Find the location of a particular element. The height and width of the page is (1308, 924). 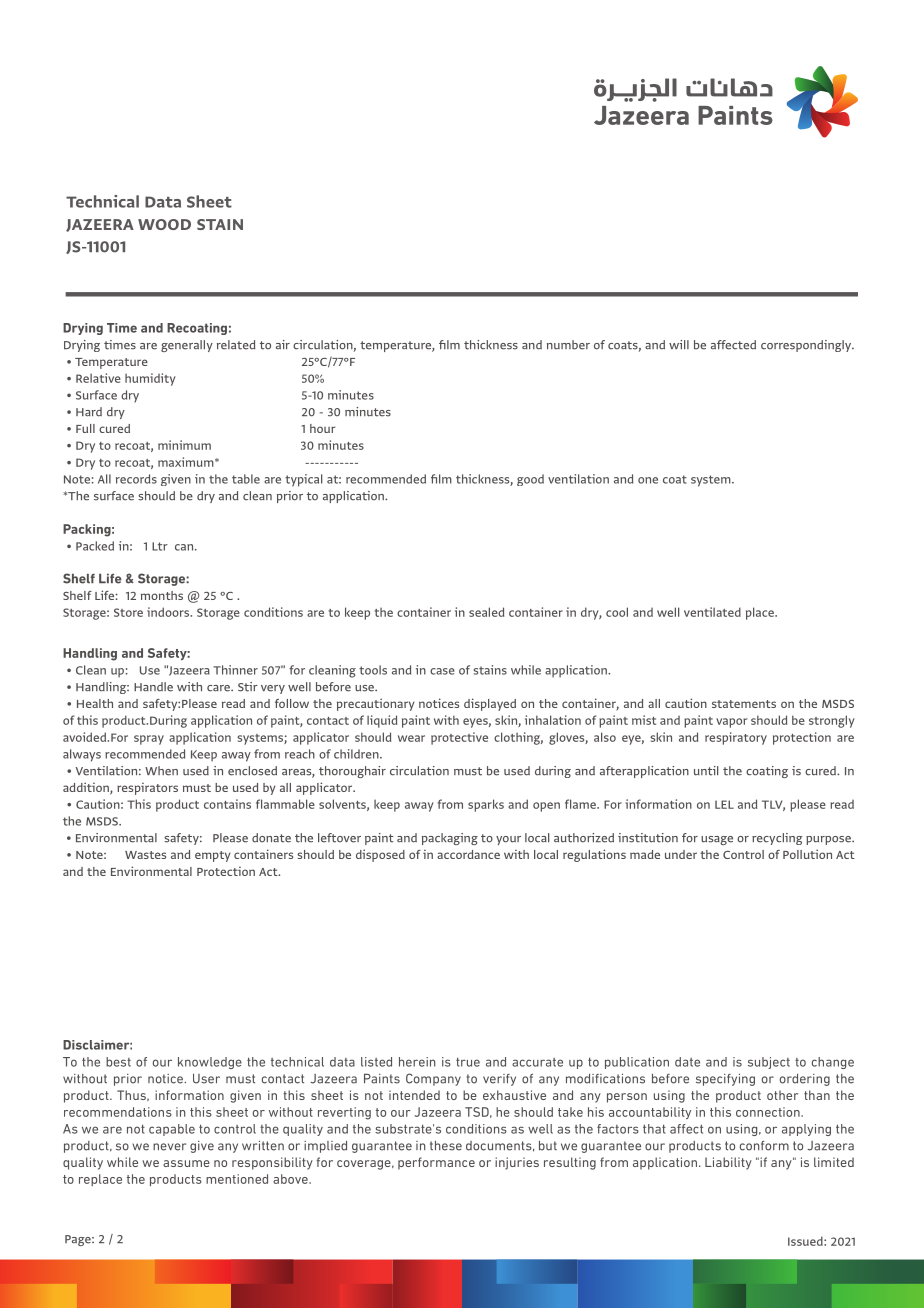

accordance is located at coordinates (468, 854).
